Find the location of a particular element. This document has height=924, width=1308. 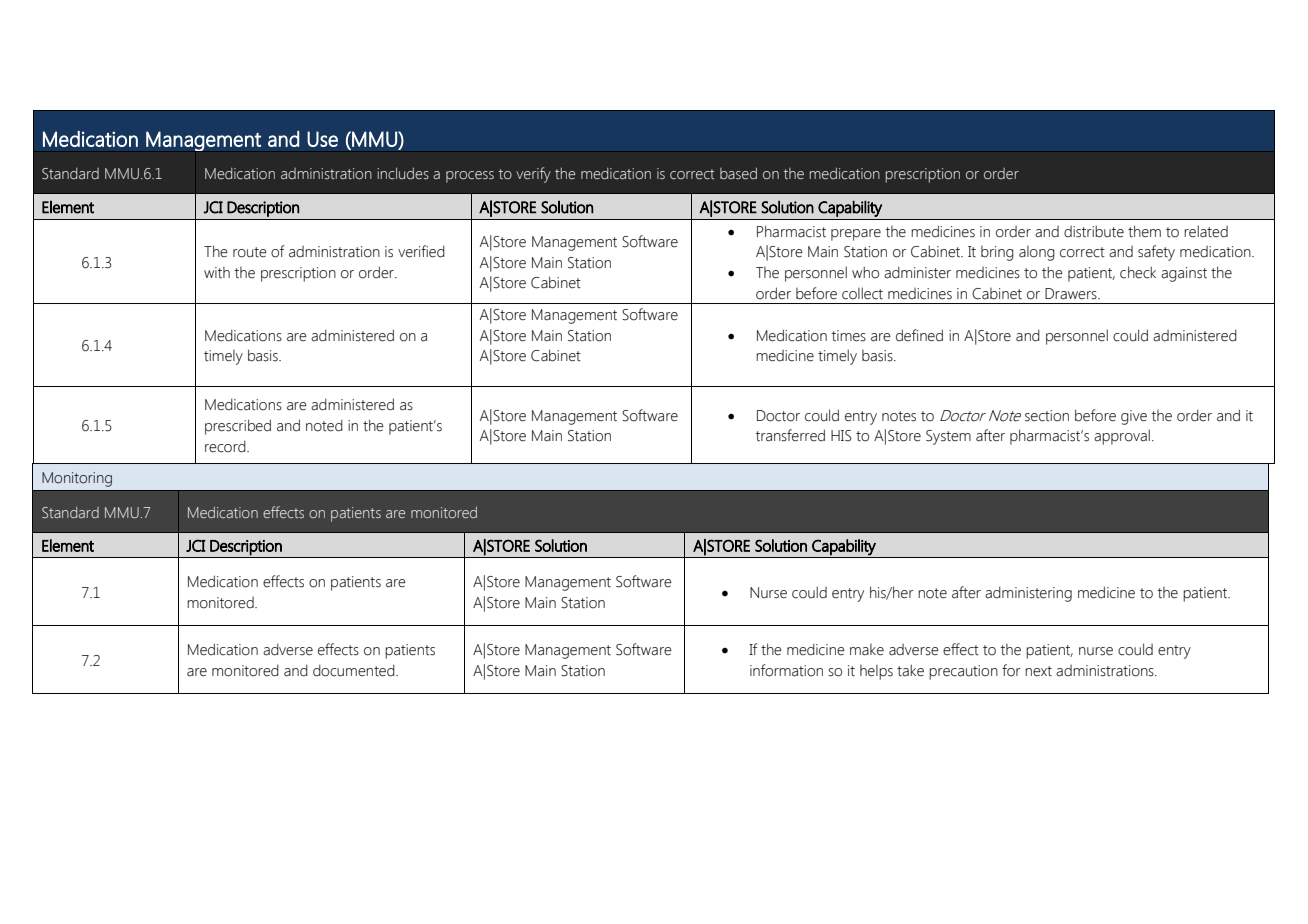

times is located at coordinates (848, 336).
